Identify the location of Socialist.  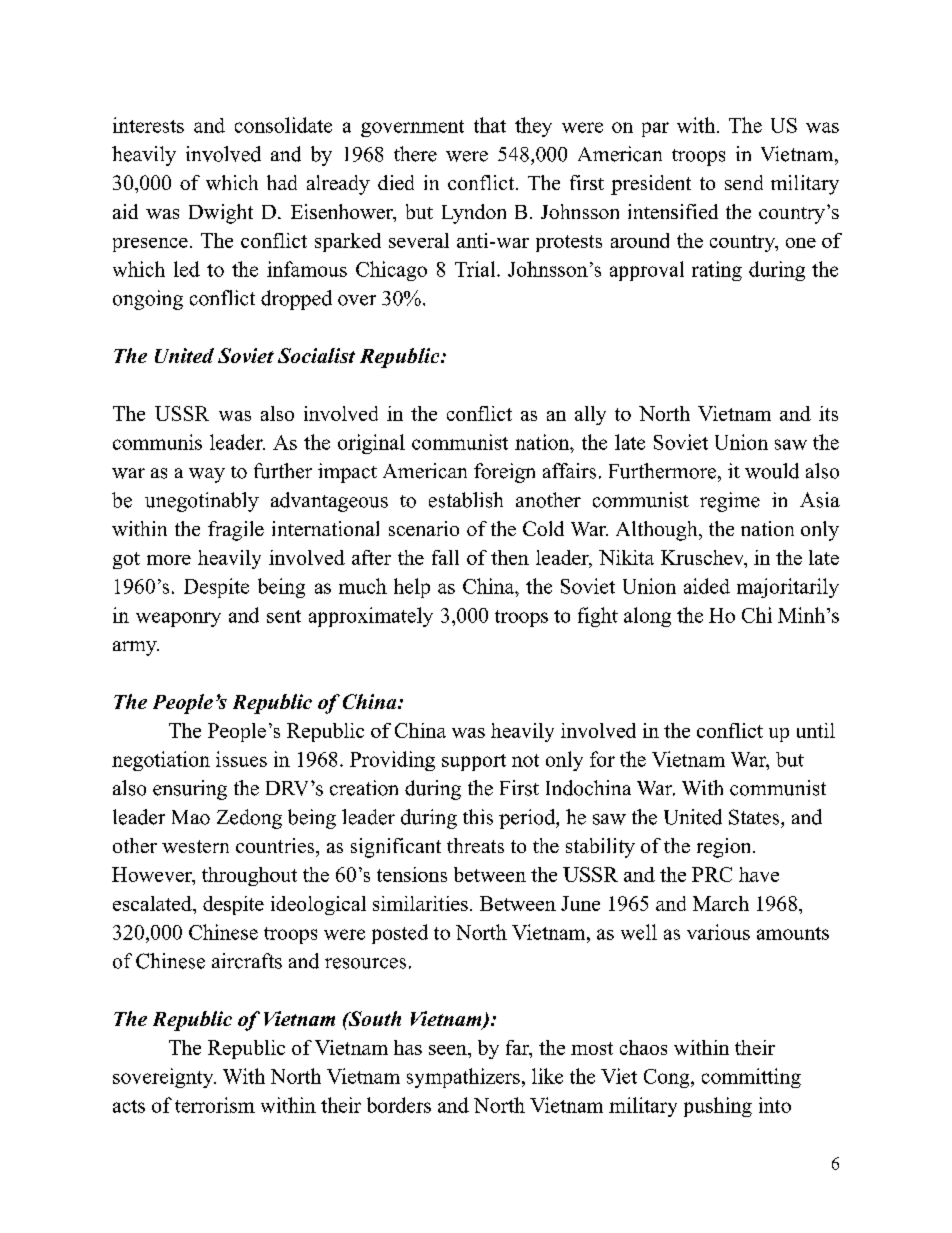
(316, 355).
